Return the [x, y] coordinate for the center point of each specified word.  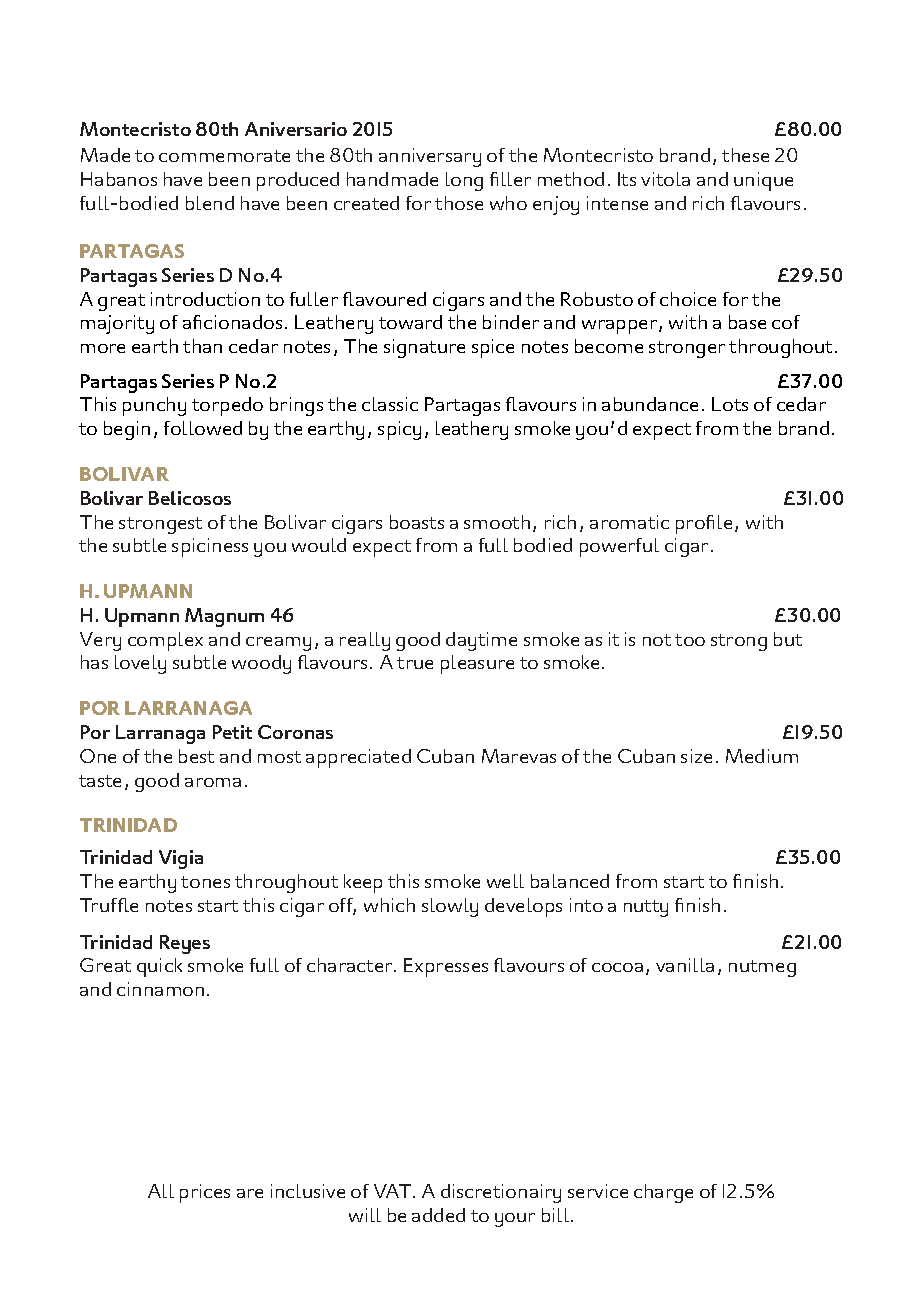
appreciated [358, 758]
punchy [154, 406]
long [464, 181]
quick [159, 967]
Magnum [224, 617]
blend [210, 203]
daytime [481, 641]
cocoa [617, 967]
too [690, 640]
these [745, 155]
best [196, 756]
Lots [730, 404]
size [696, 756]
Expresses [446, 967]
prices [205, 1193]
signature [424, 348]
